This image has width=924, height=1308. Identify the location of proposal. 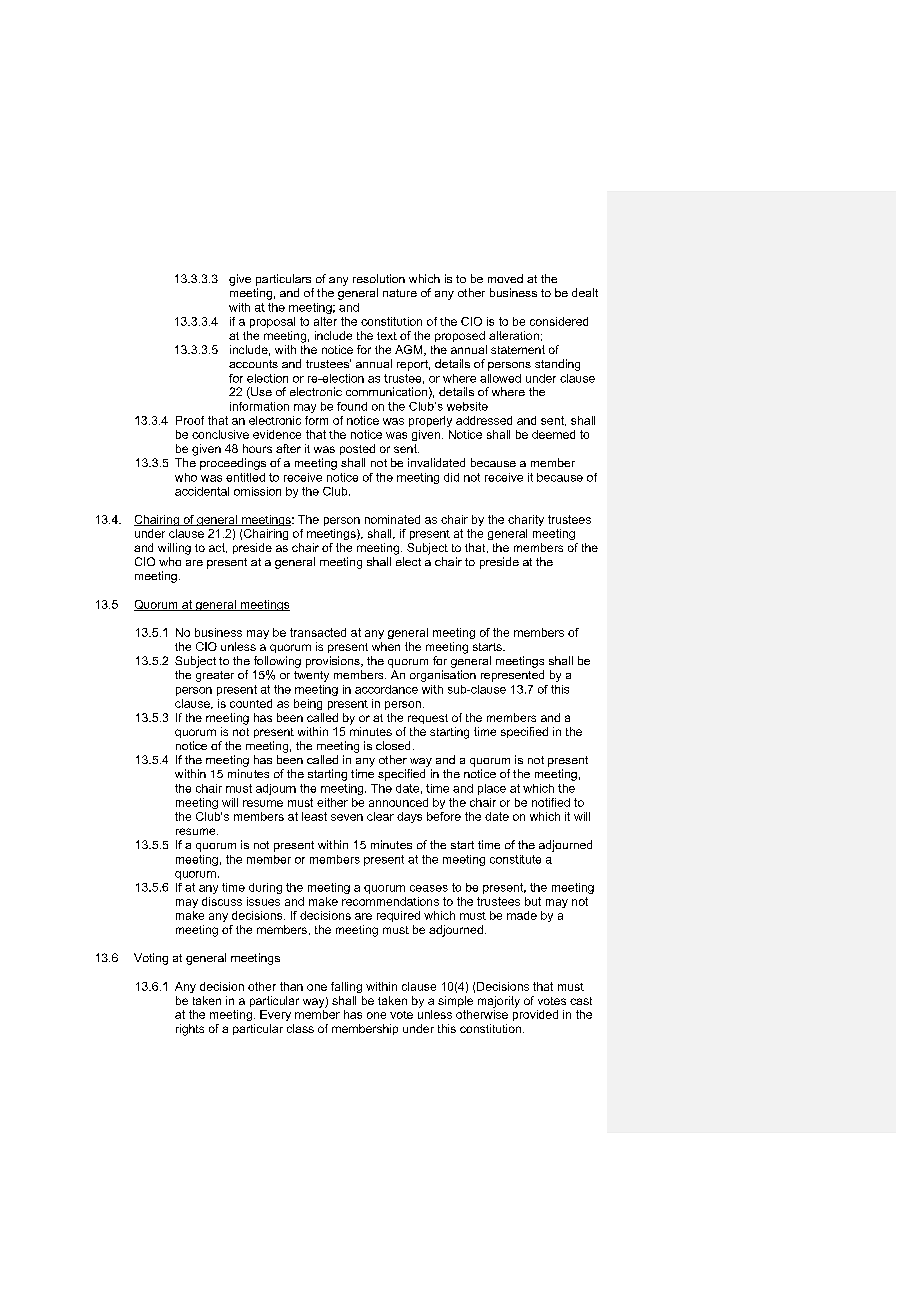
(272, 322).
